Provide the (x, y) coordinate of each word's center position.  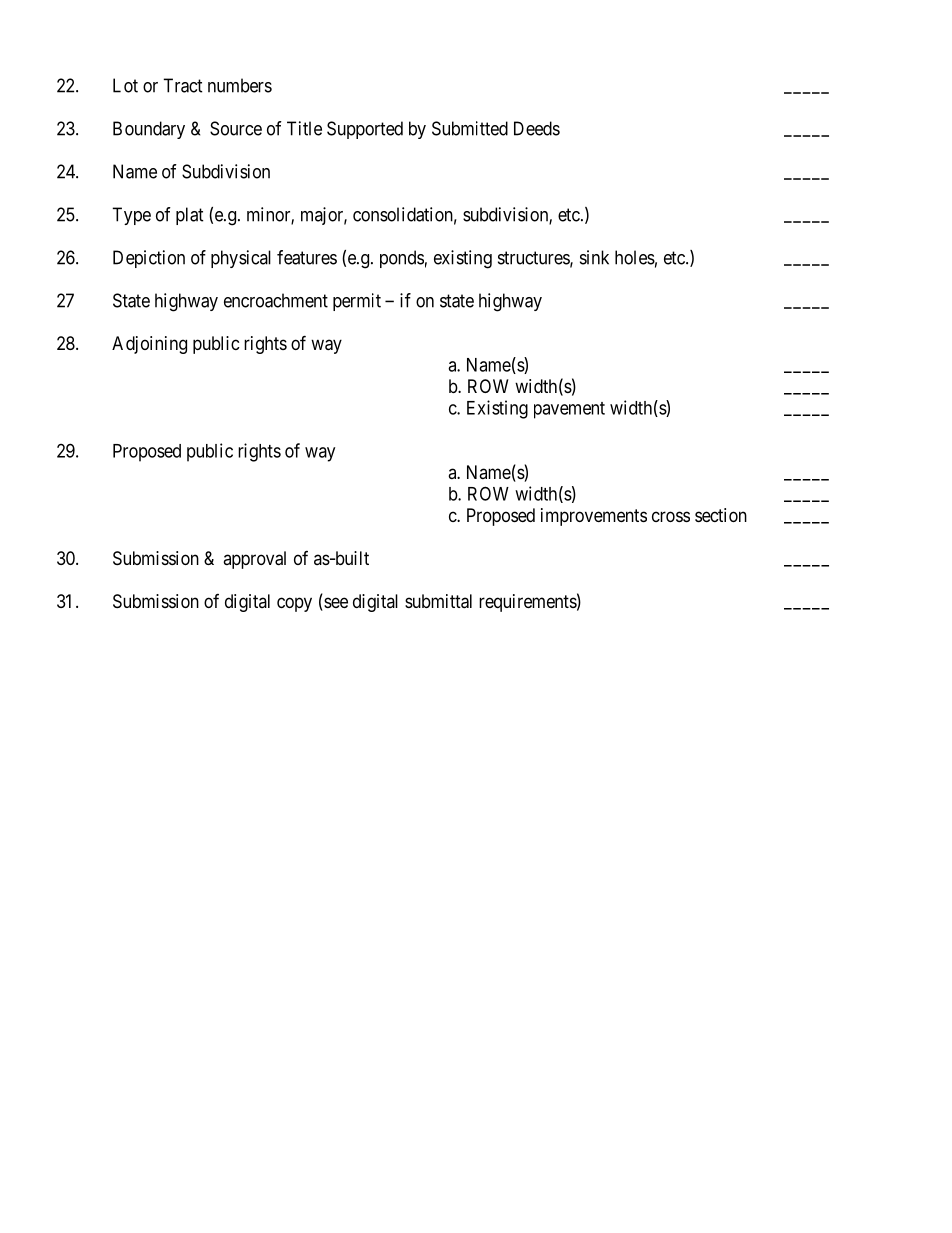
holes (635, 257)
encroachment (276, 300)
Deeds (537, 128)
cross (671, 516)
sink (594, 257)
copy (294, 604)
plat (190, 216)
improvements (594, 517)
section (721, 515)
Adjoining (149, 345)
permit (357, 302)
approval (254, 560)
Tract (183, 85)
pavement (569, 410)
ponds (402, 259)
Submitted (470, 128)
